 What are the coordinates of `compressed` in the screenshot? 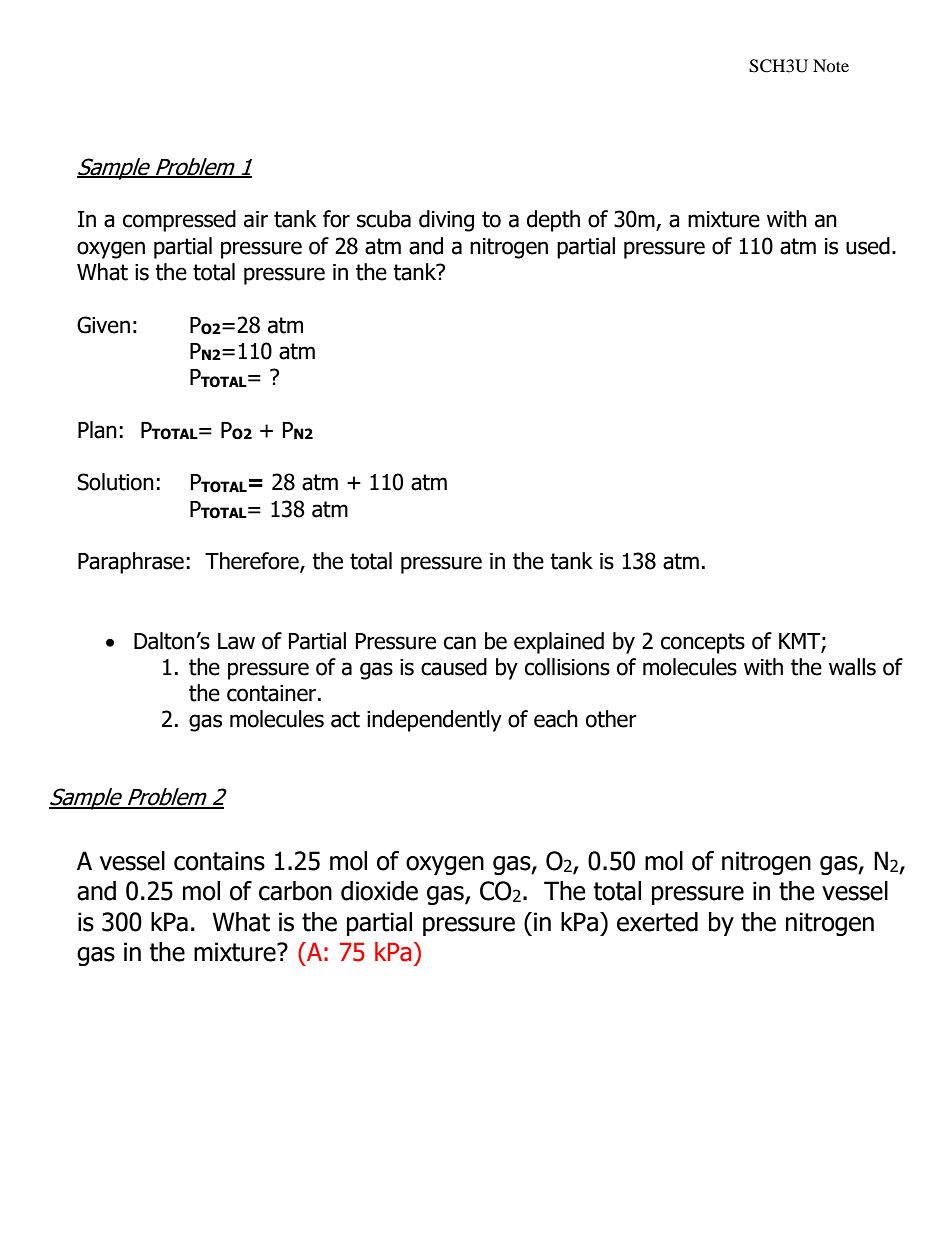 It's located at (179, 221).
